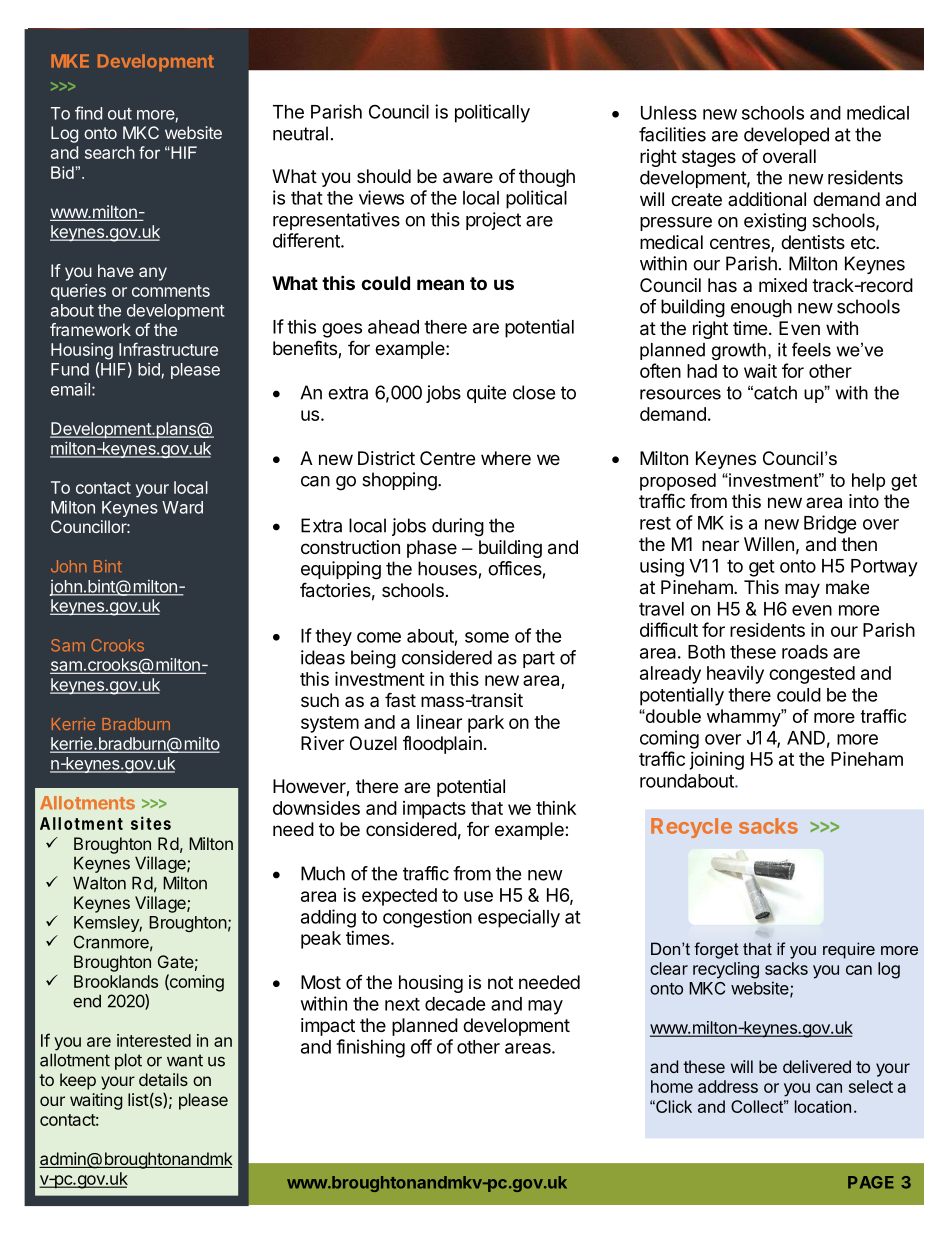 This document has width=952, height=1233. What do you see at coordinates (182, 507) in the document?
I see `Ward` at bounding box center [182, 507].
